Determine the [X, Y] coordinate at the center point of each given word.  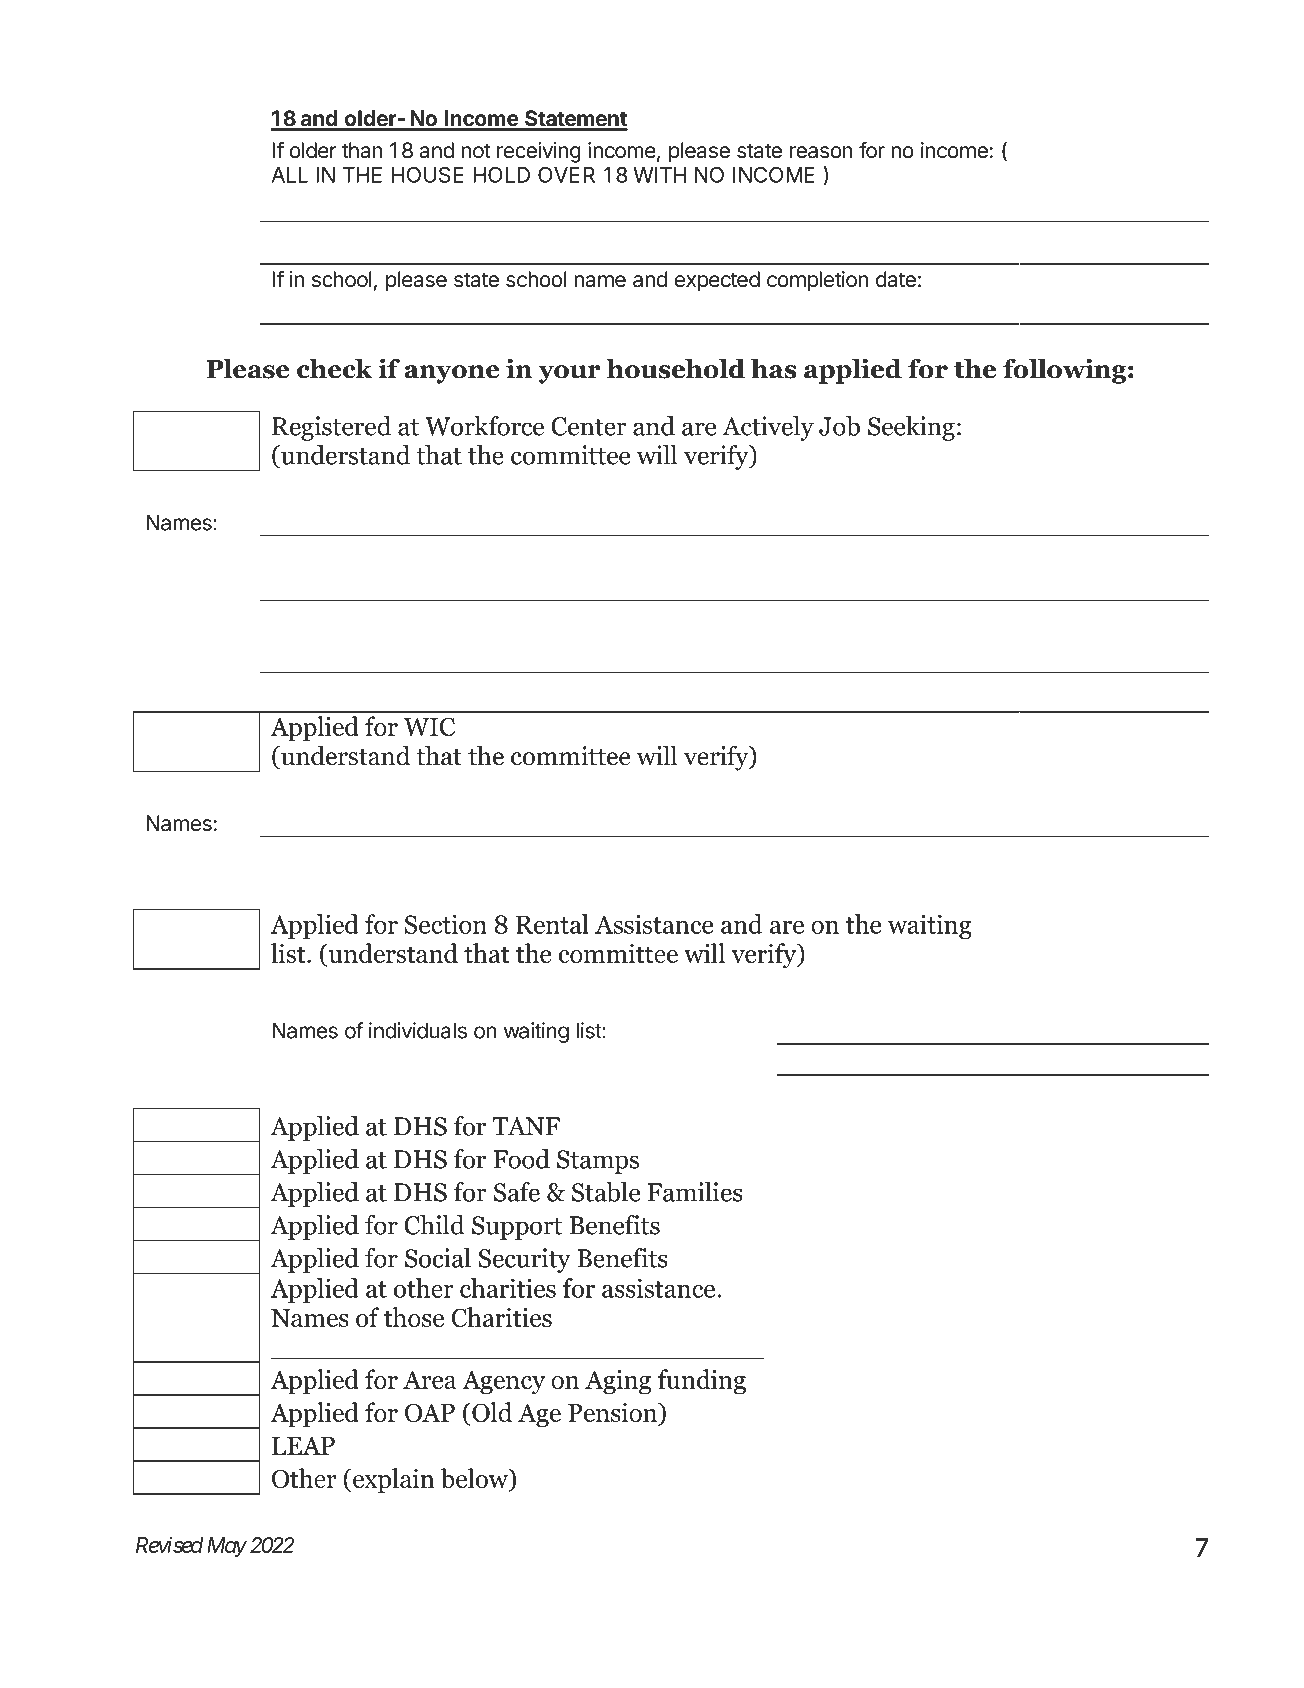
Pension [614, 1413]
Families [695, 1192]
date [896, 279]
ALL [290, 175]
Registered [331, 428]
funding [702, 1382]
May [227, 1547]
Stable [606, 1192]
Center [589, 426]
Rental [552, 924]
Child [434, 1225]
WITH [659, 175]
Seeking [911, 428]
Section [446, 924]
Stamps [598, 1162]
